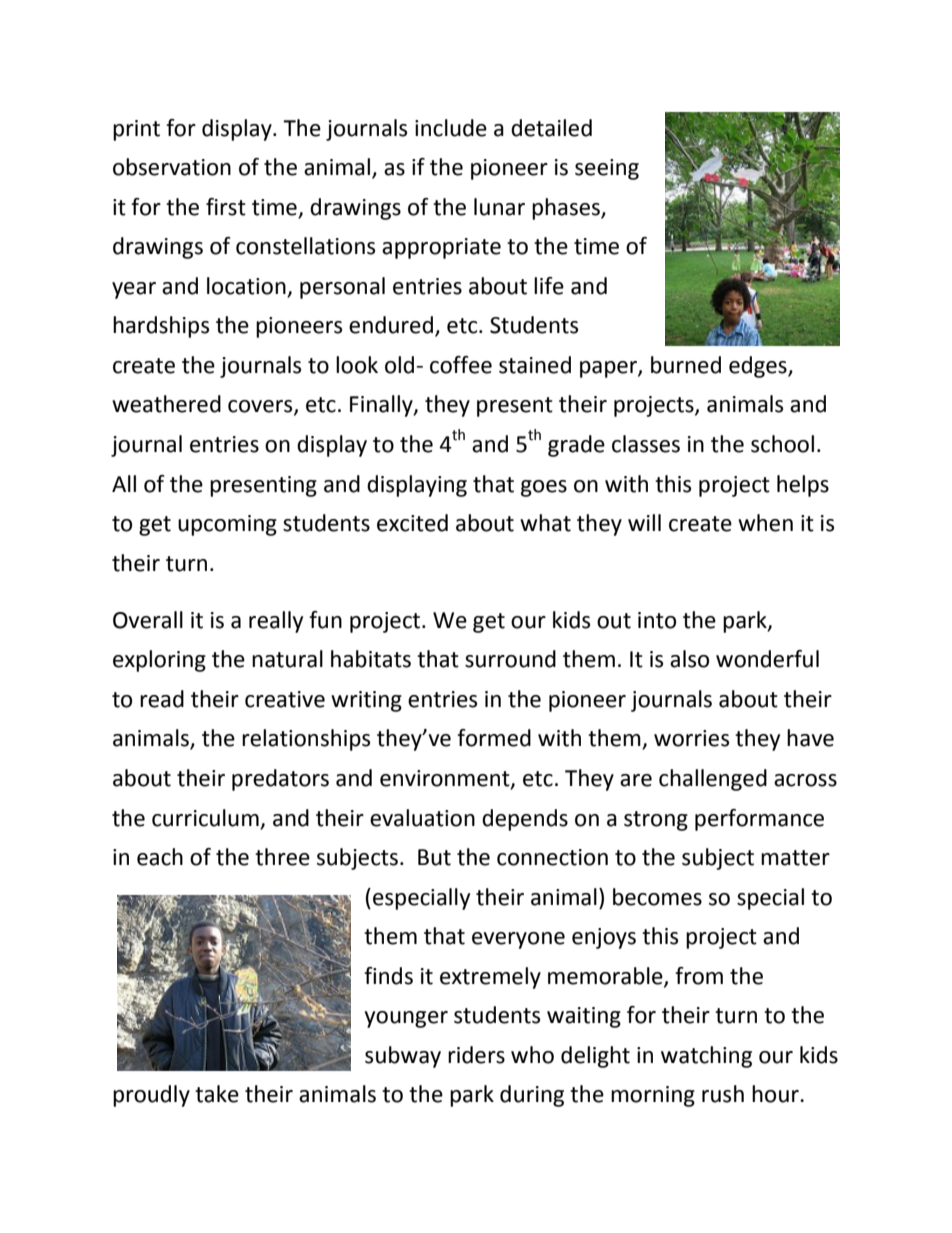 The width and height of the page is (952, 1233). Describe the element at coordinates (657, 620) in the page. I see `into` at that location.
